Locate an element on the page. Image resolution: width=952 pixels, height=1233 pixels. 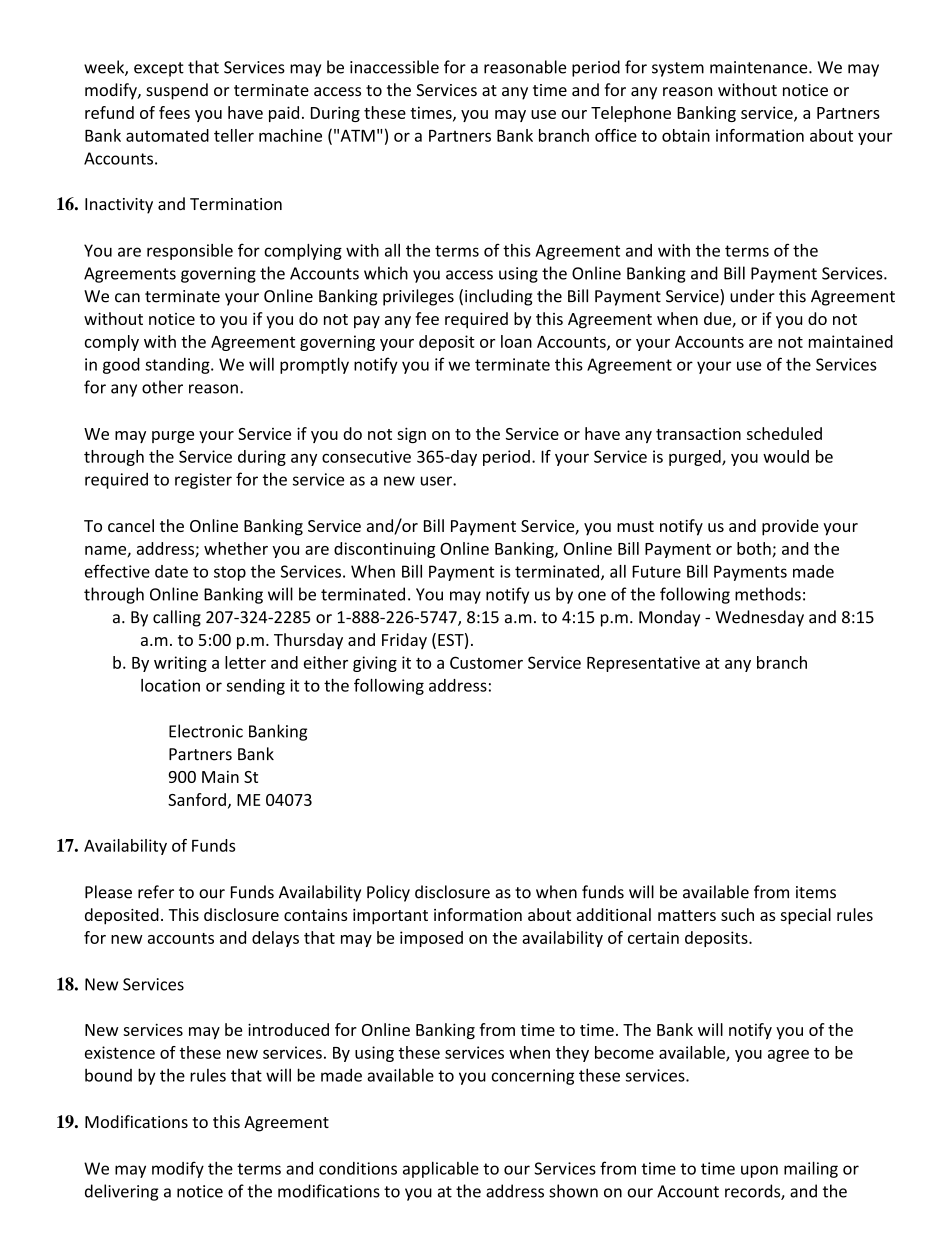
obtain is located at coordinates (686, 135).
